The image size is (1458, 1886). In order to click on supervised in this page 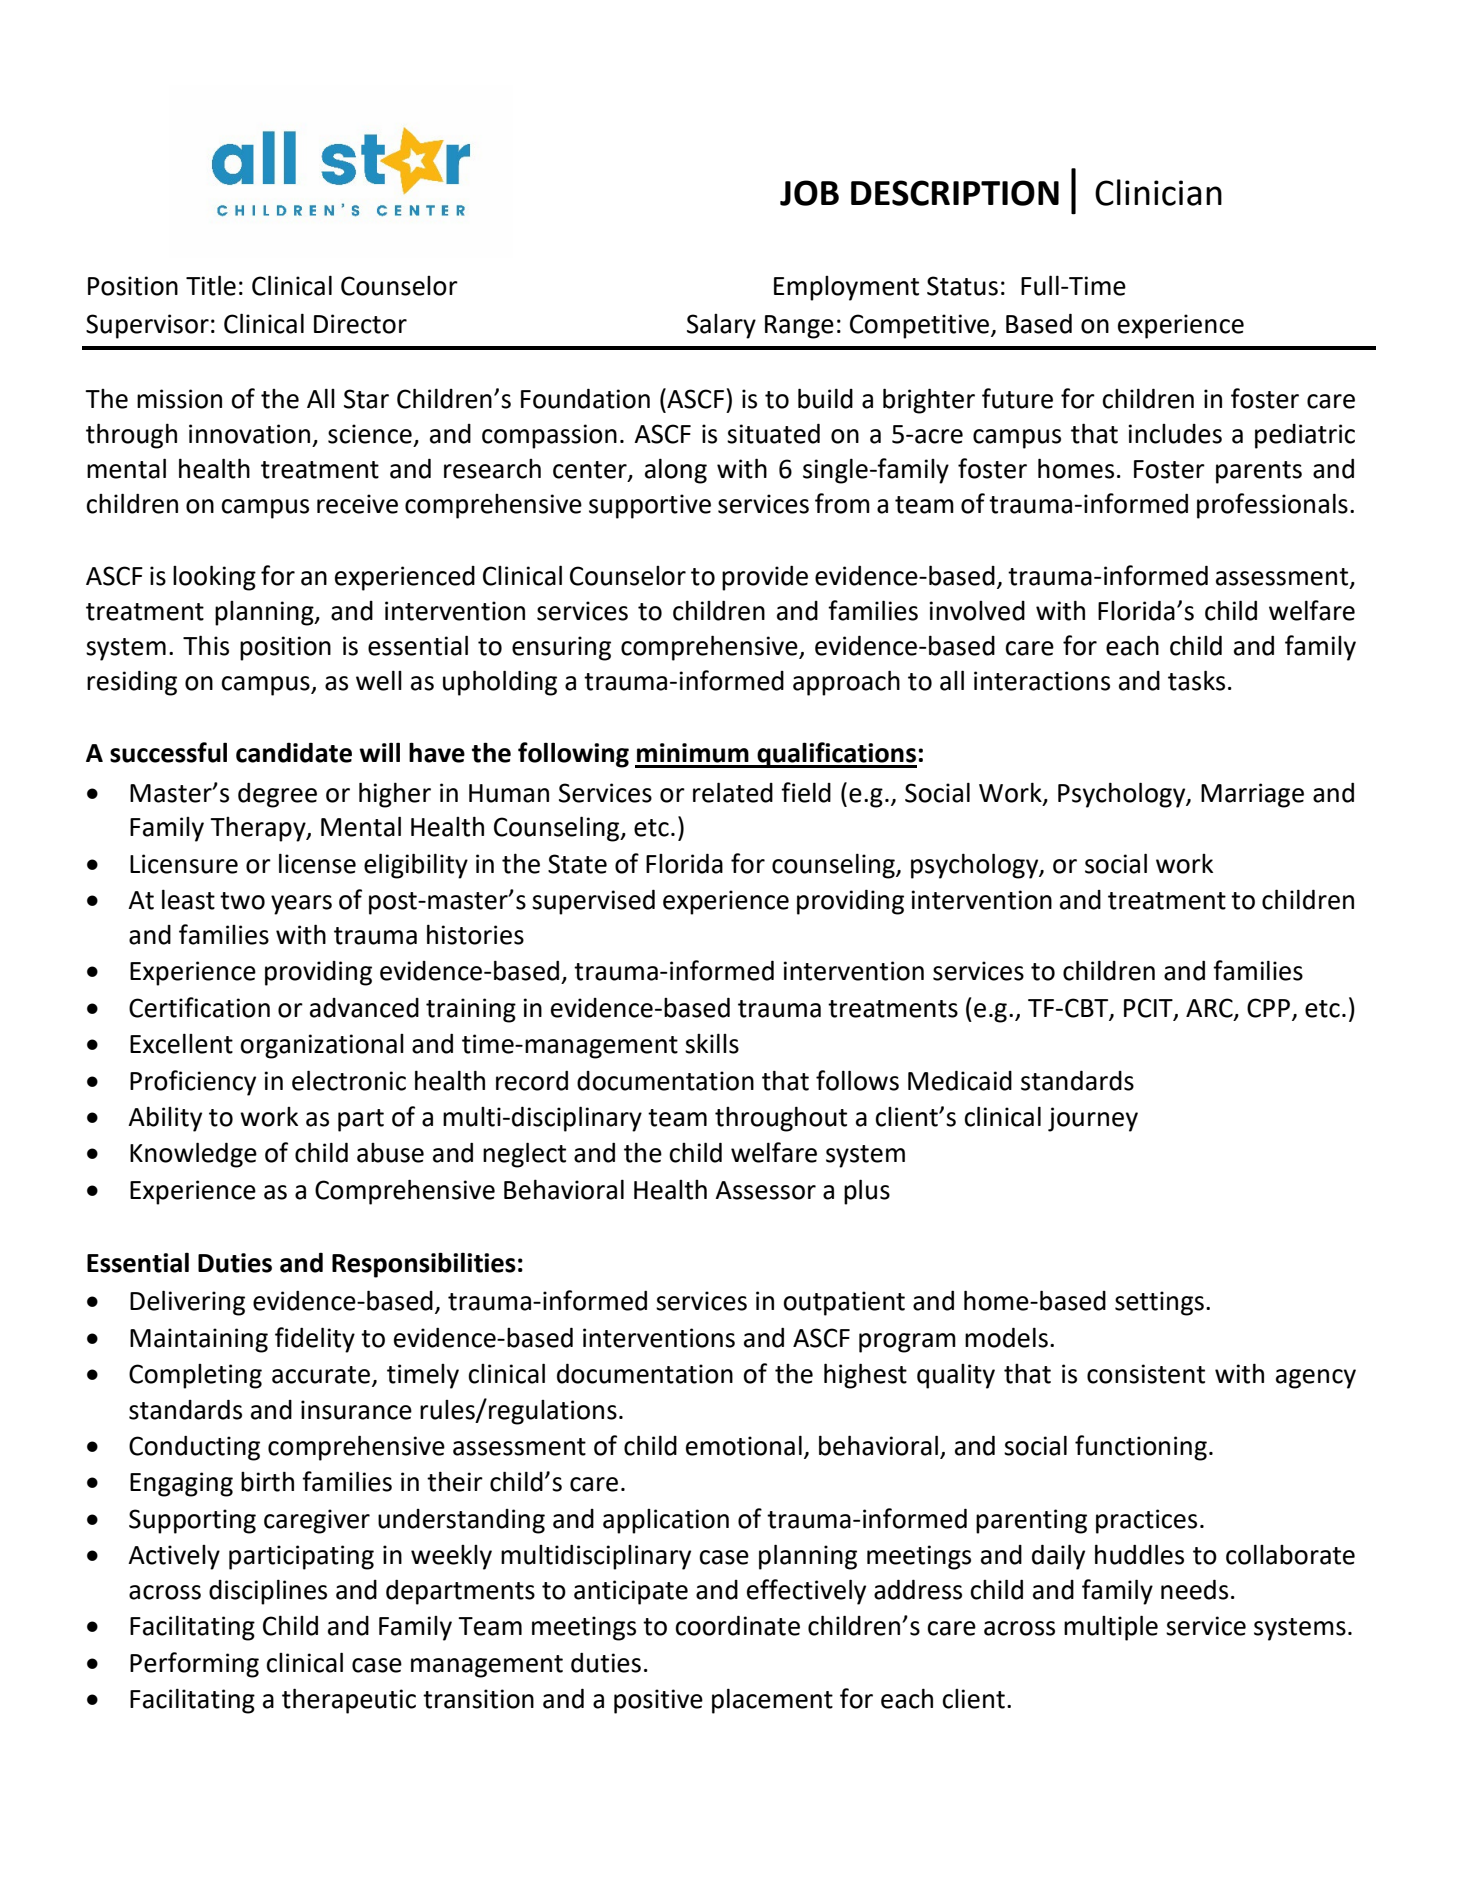, I will do `click(593, 902)`.
